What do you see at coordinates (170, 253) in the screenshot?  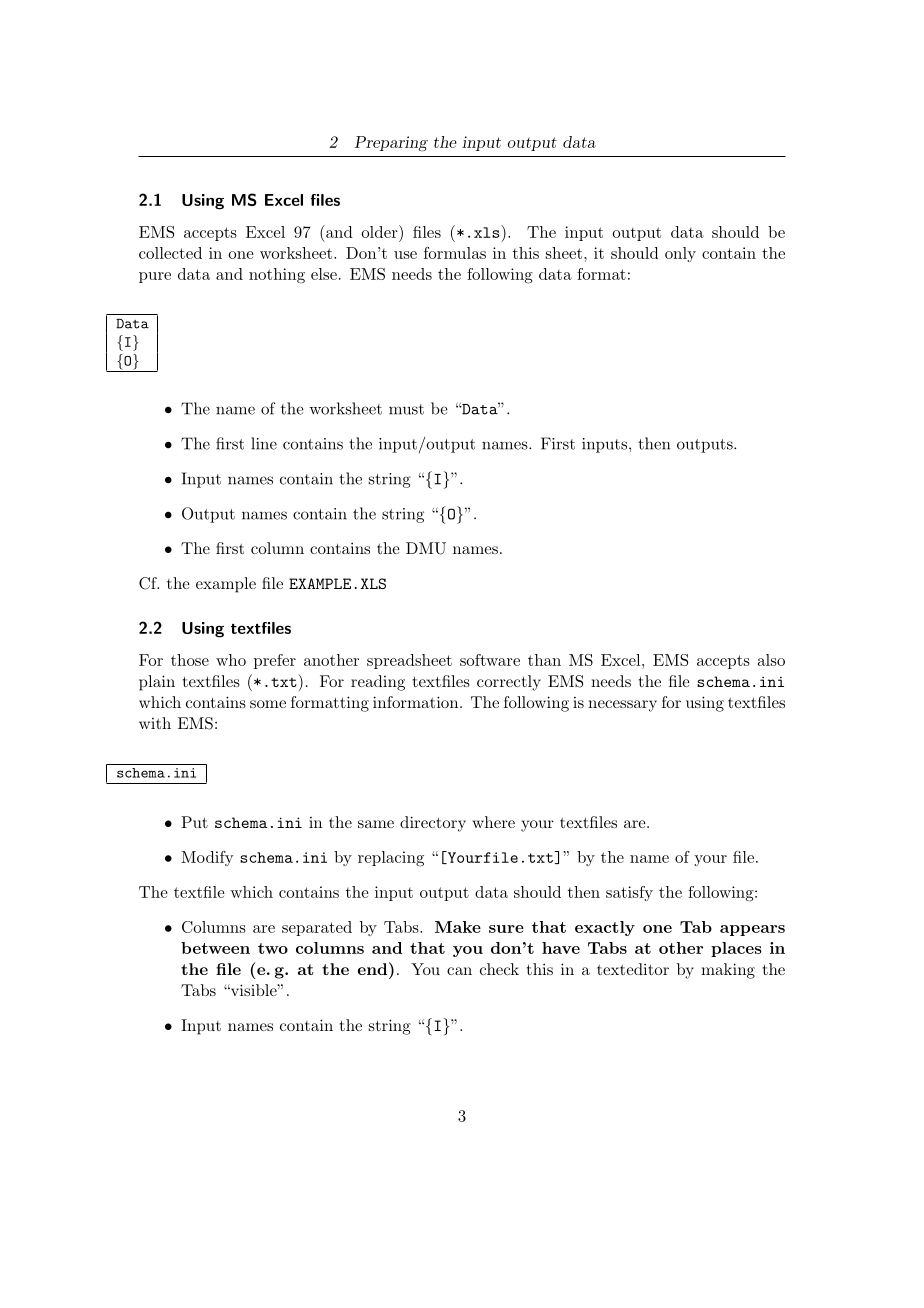 I see `collected` at bounding box center [170, 253].
